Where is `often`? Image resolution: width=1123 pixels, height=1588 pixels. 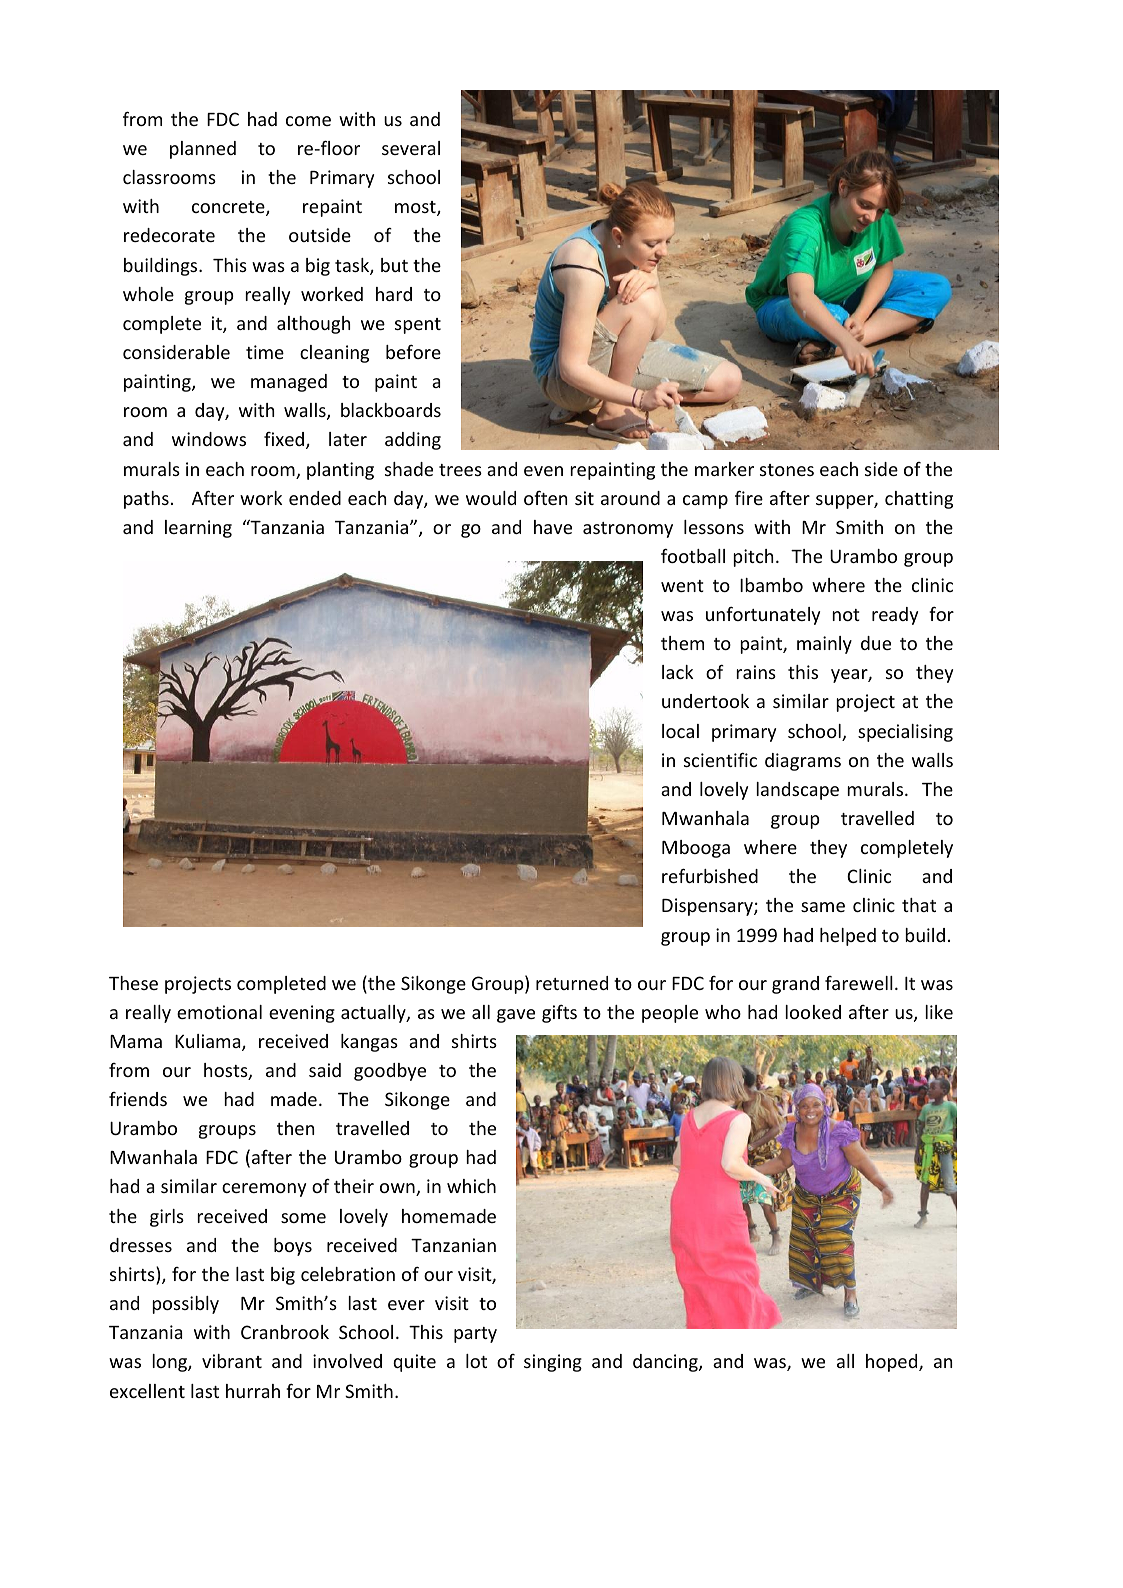 often is located at coordinates (545, 497).
